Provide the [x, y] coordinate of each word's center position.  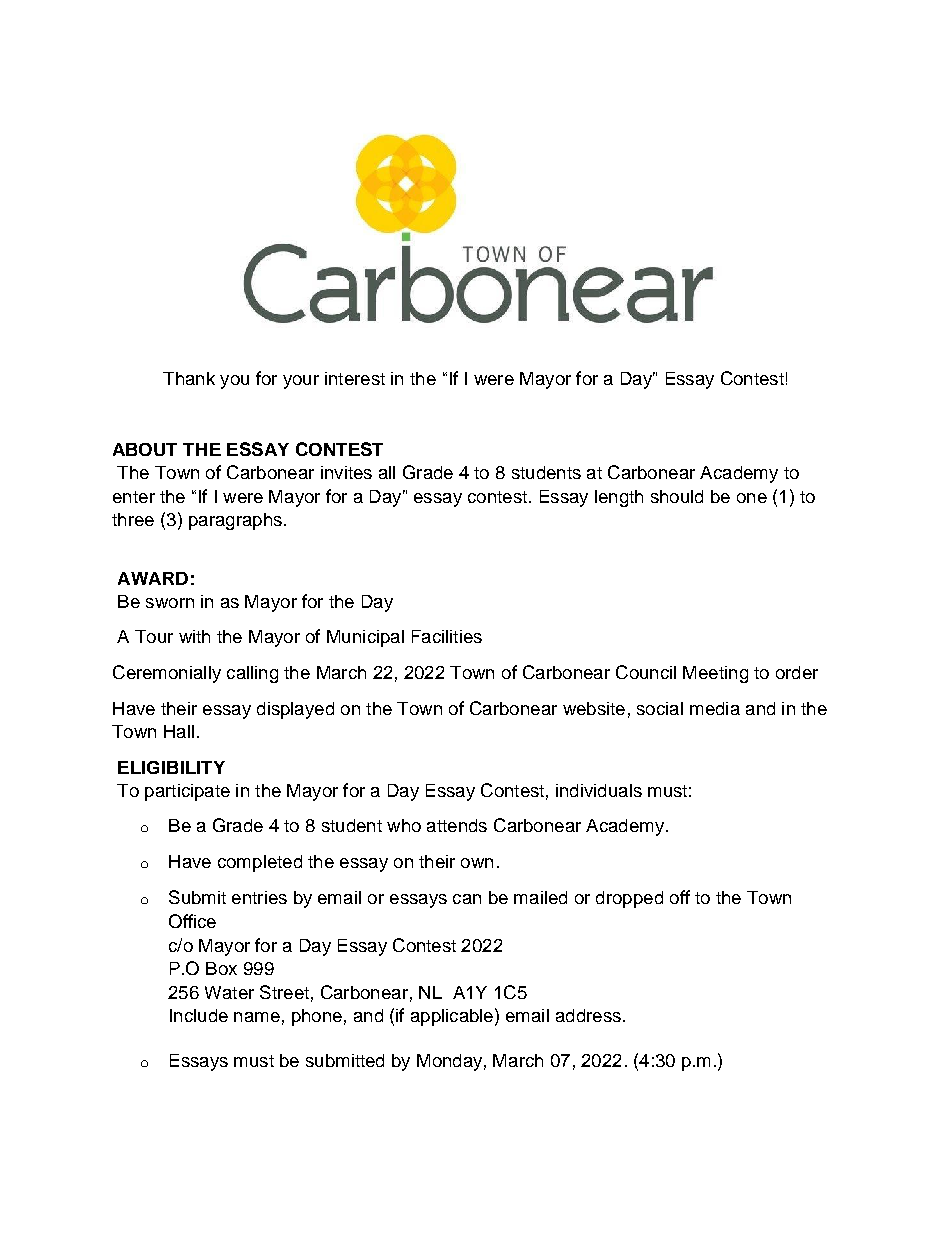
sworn [170, 603]
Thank [189, 378]
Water [229, 992]
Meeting [715, 674]
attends [457, 825]
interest [355, 378]
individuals [599, 790]
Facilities [447, 636]
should [677, 496]
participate [187, 792]
